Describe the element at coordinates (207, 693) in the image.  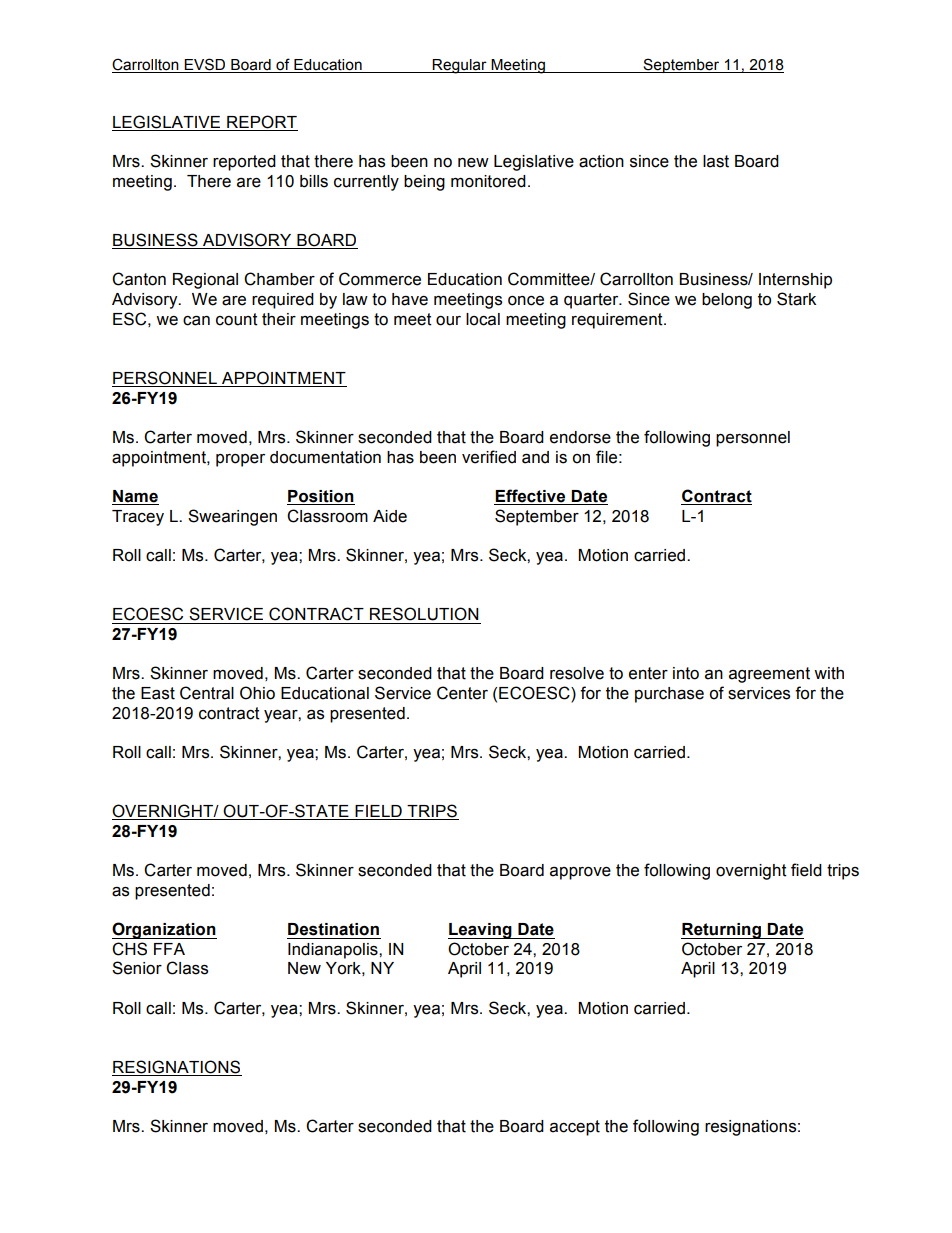
I see `Central` at that location.
